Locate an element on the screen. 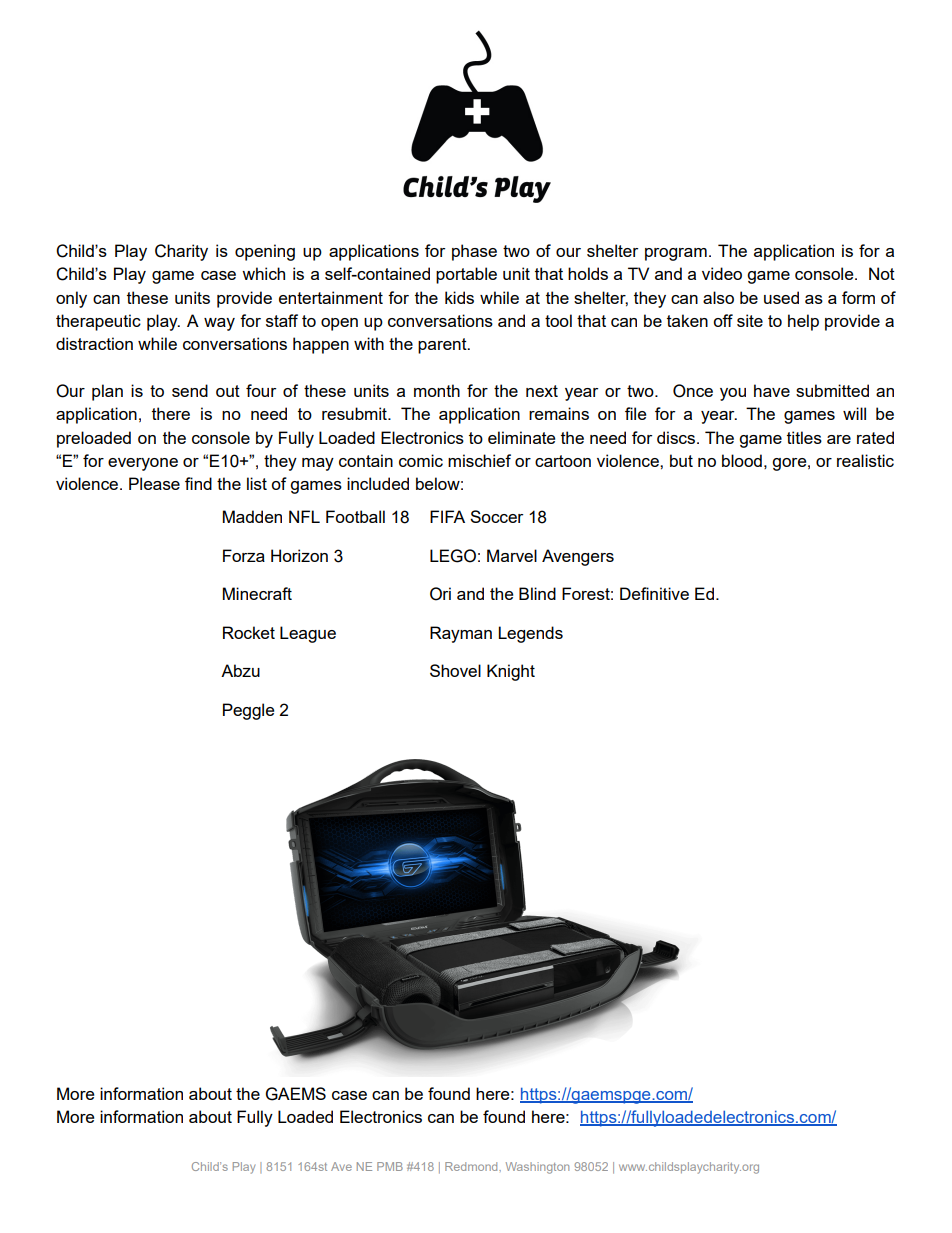 The width and height of the screenshot is (952, 1233). Redmond is located at coordinates (472, 1166).
